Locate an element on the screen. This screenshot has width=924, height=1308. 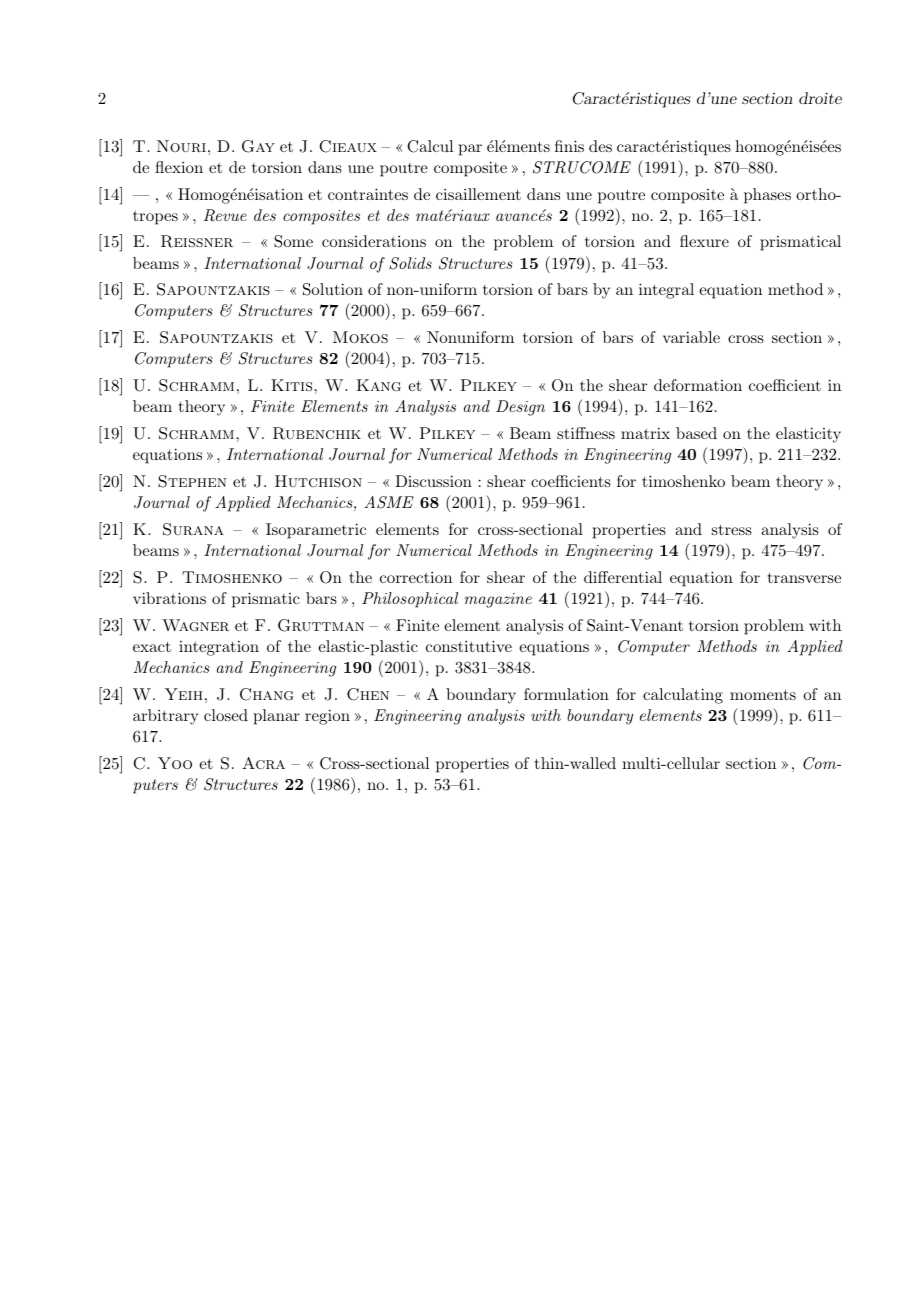
Discussion is located at coordinates (433, 481).
